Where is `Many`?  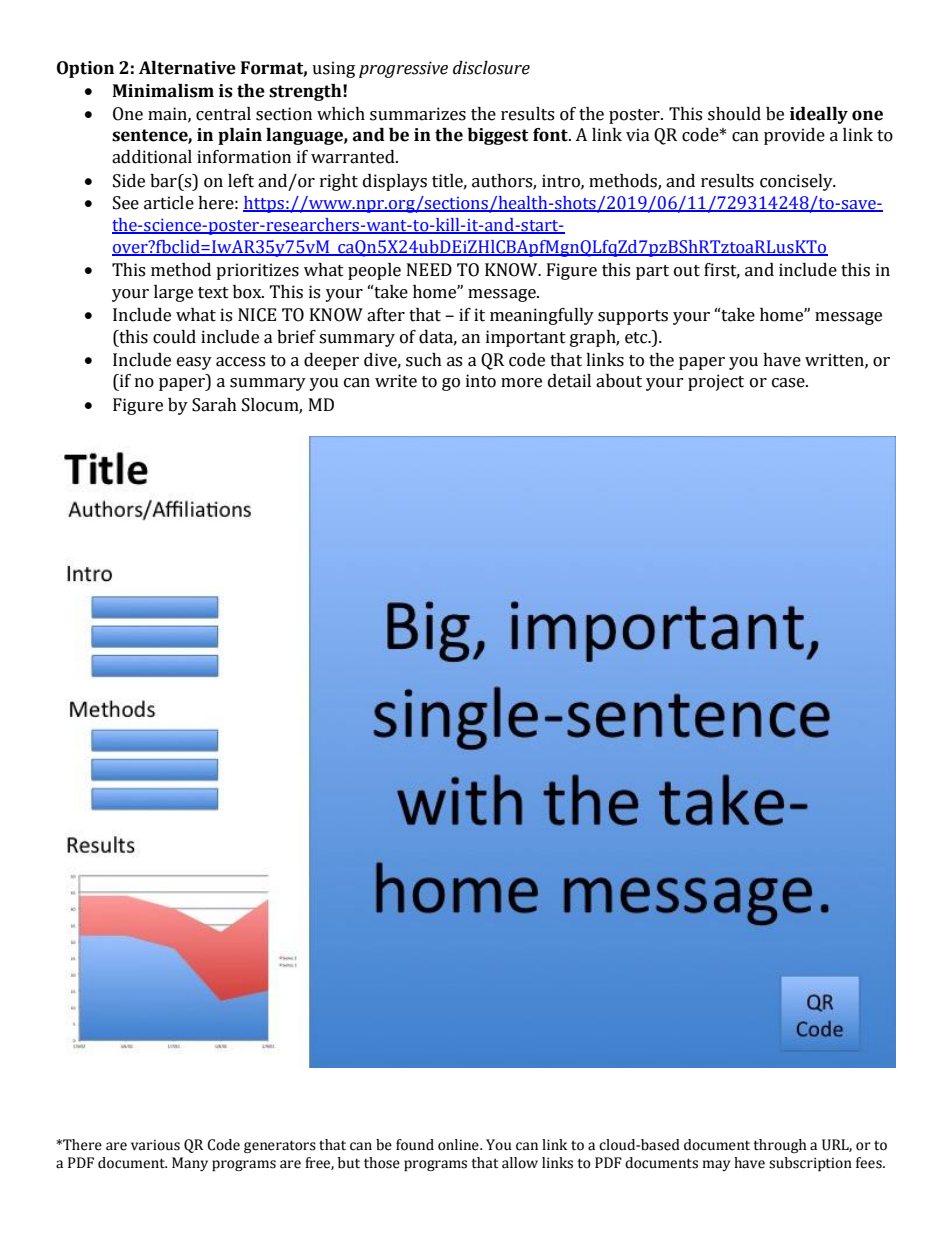 Many is located at coordinates (190, 1164).
